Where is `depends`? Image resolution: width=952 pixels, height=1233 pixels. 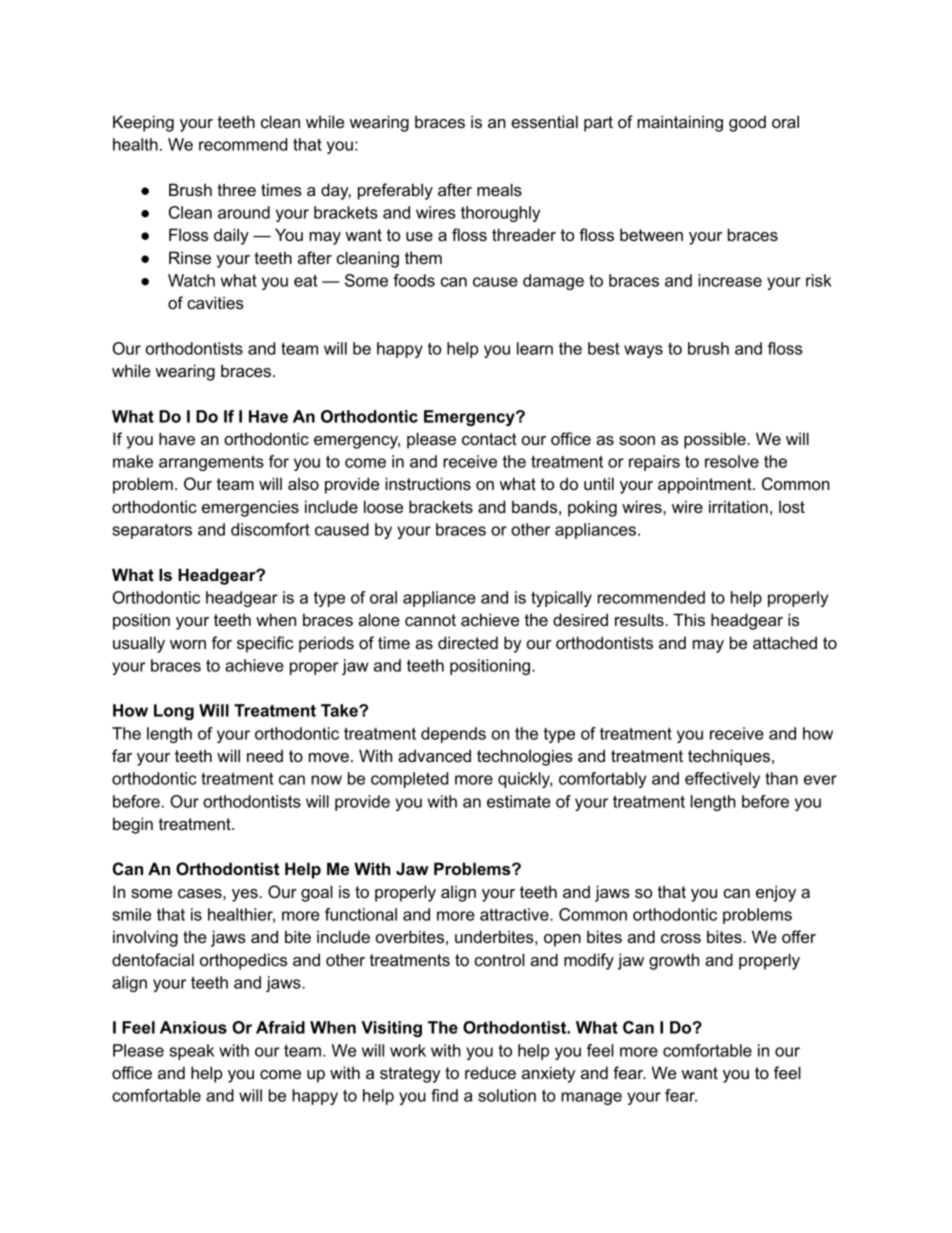
depends is located at coordinates (453, 735).
